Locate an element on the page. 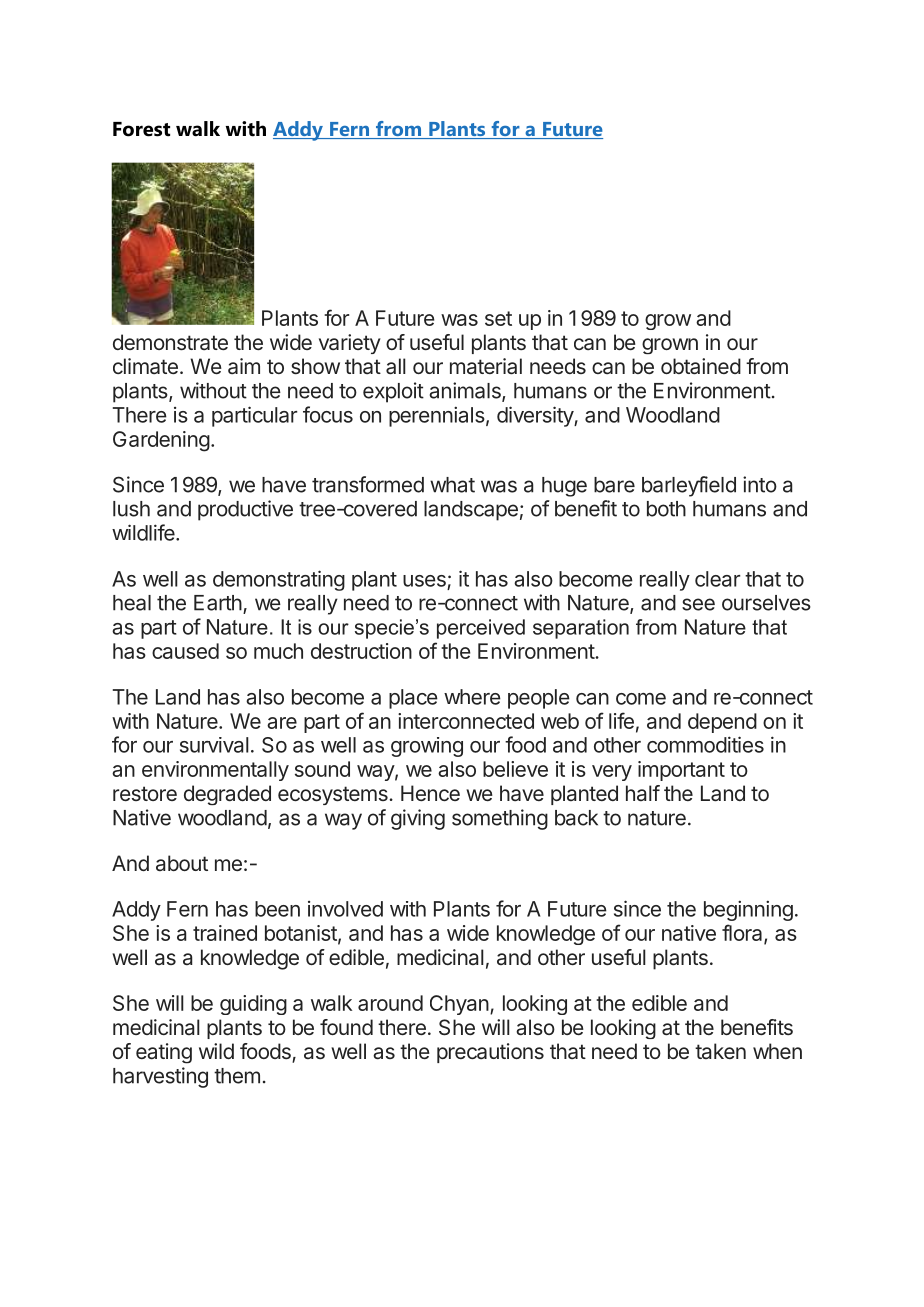  Forest is located at coordinates (141, 129).
